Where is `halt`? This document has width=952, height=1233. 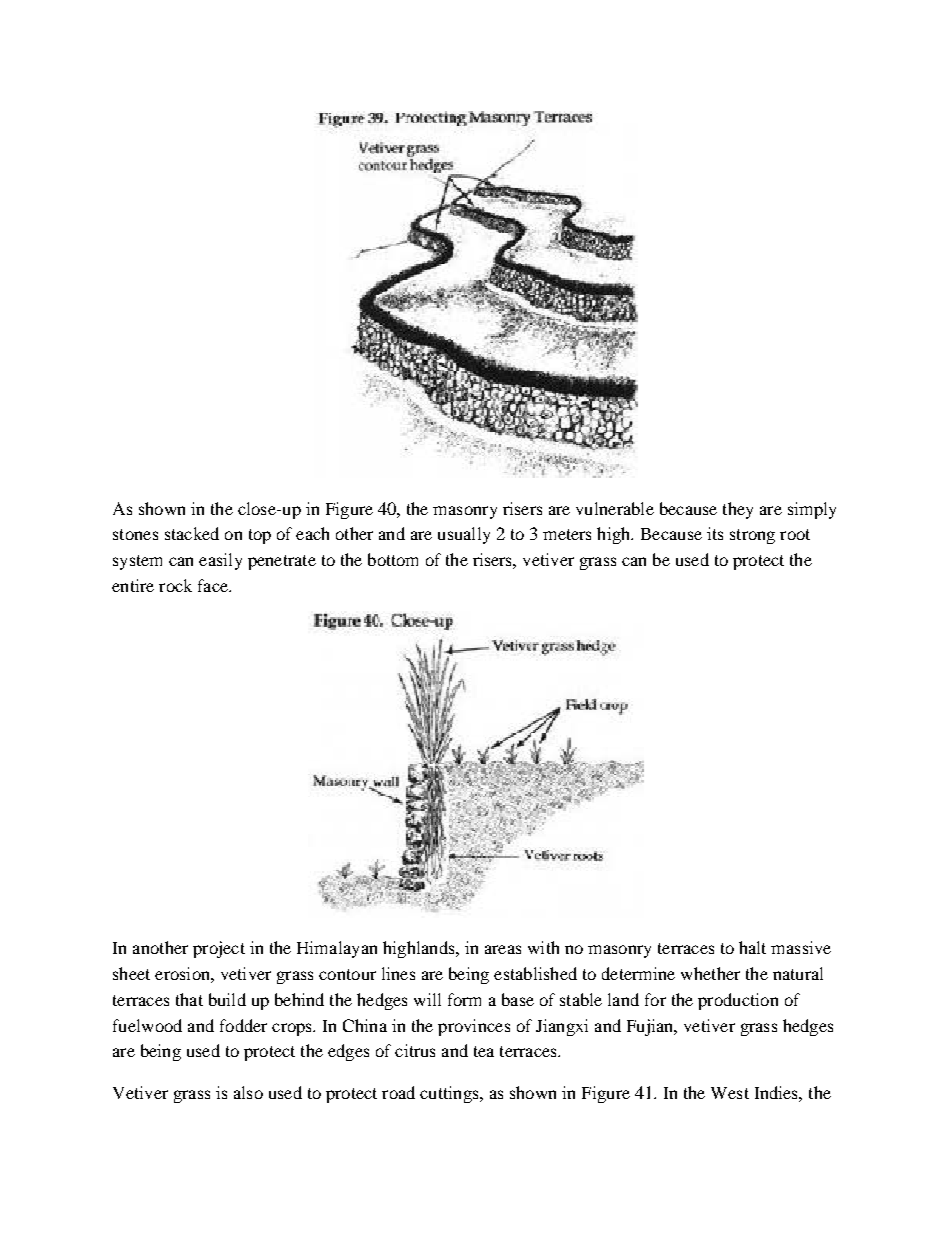 halt is located at coordinates (752, 947).
